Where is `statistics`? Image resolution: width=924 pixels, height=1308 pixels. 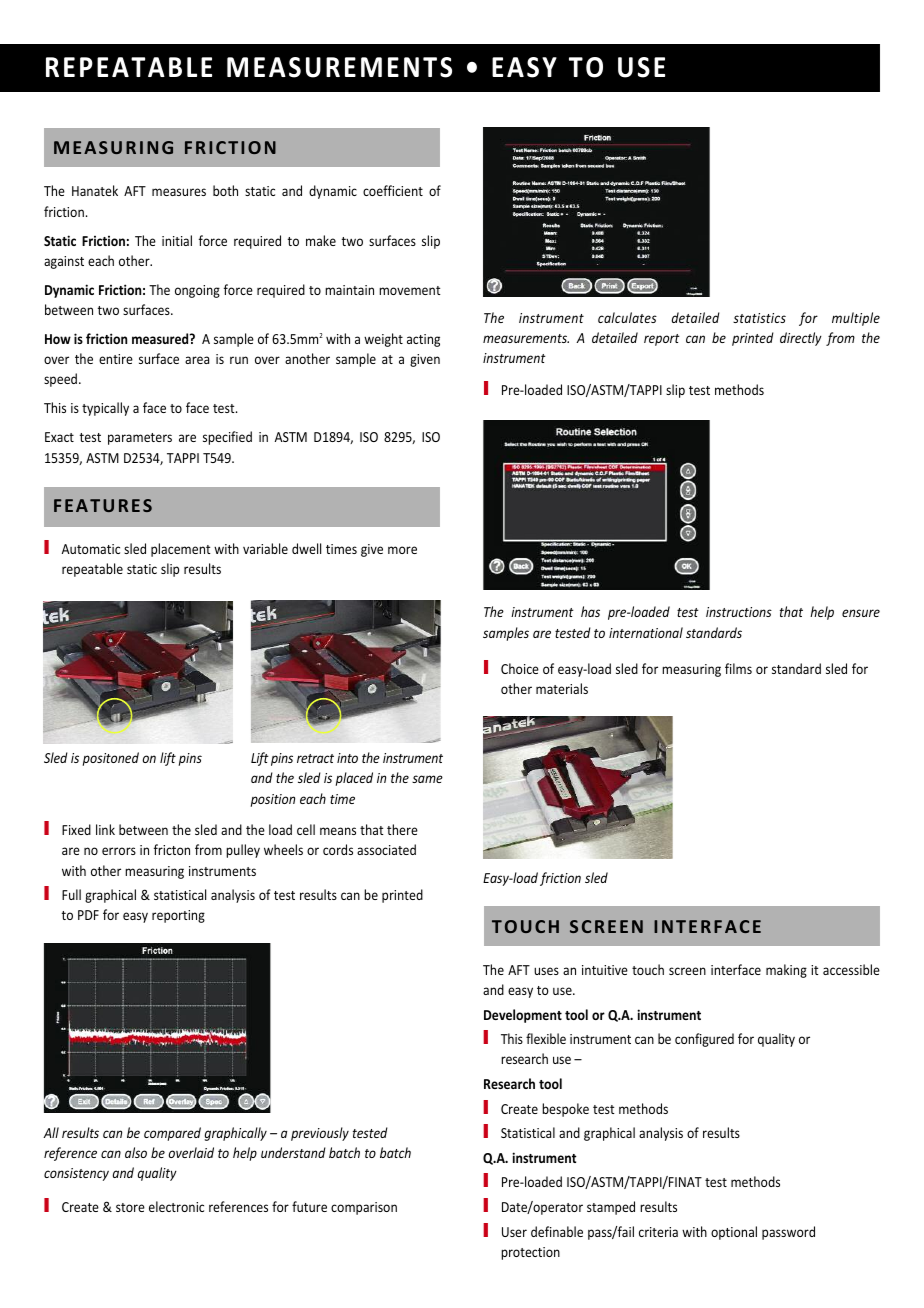
statistics is located at coordinates (759, 318).
